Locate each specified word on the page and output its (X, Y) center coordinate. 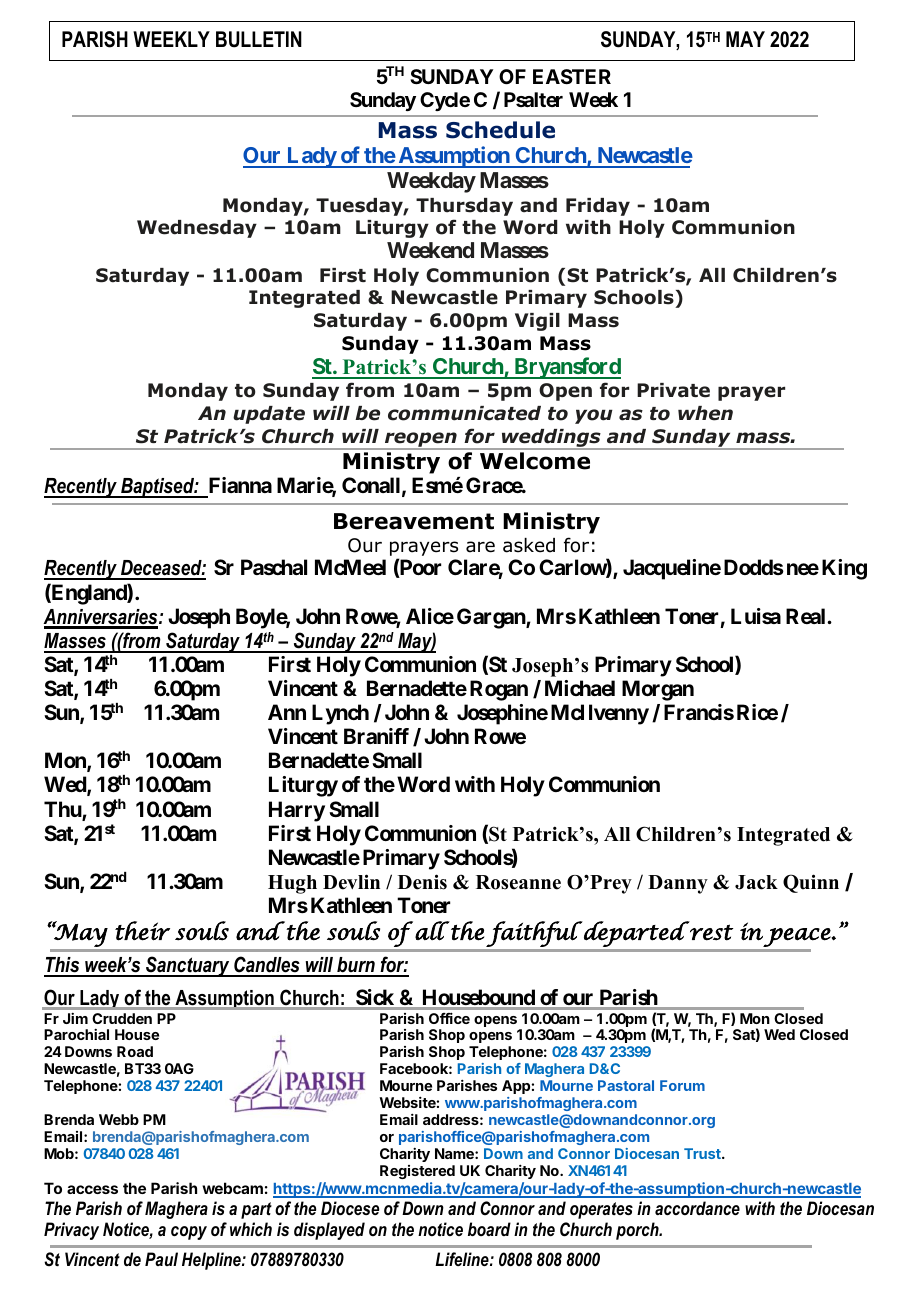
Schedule (500, 130)
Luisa (756, 616)
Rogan (499, 690)
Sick (375, 999)
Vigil (537, 322)
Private (673, 390)
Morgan (658, 690)
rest (710, 931)
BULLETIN (259, 39)
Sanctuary (188, 966)
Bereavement (414, 521)
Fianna (240, 485)
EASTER (572, 76)
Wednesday (197, 229)
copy (189, 1233)
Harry (297, 811)
